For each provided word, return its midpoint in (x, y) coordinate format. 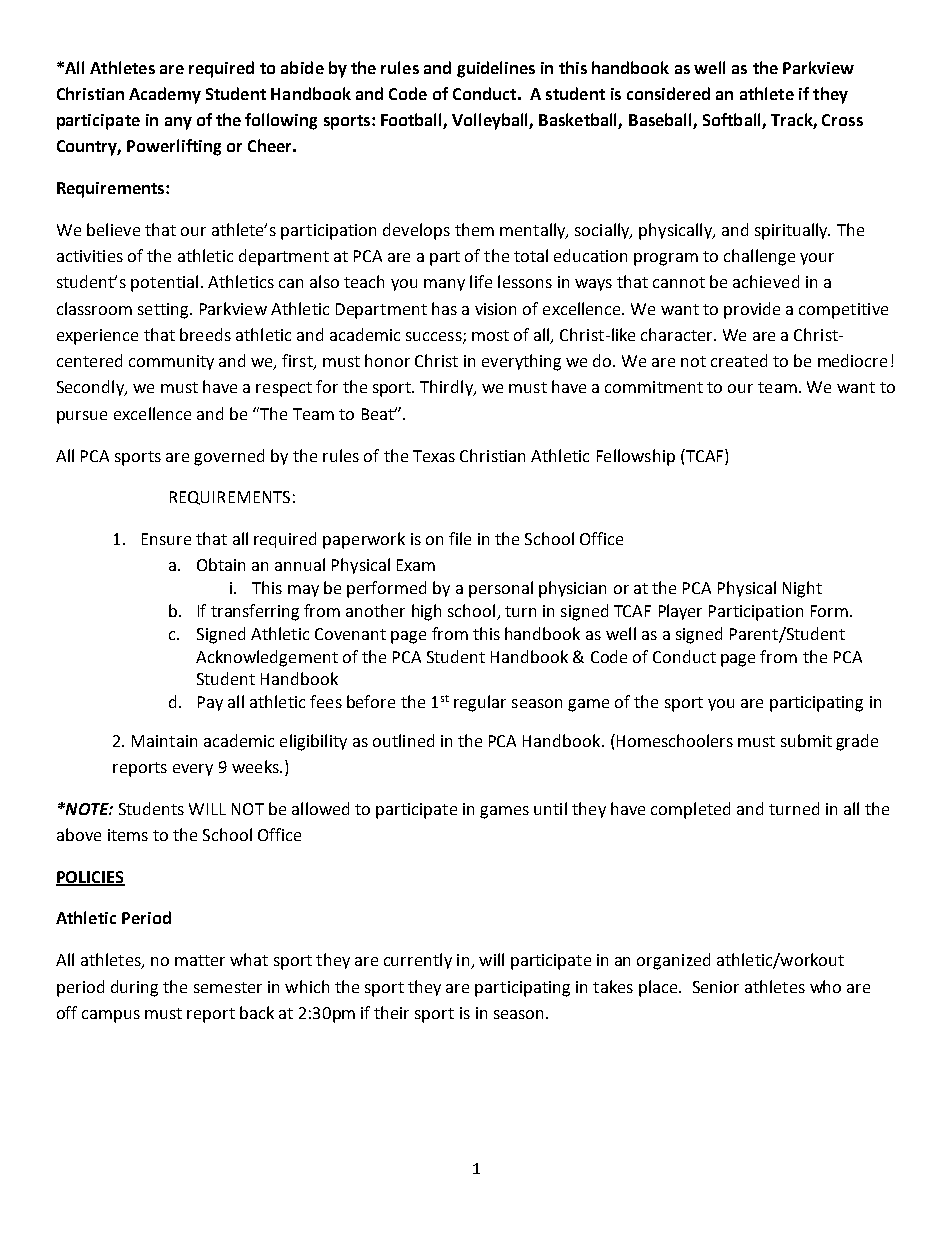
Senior (716, 987)
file (460, 538)
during (134, 988)
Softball (733, 121)
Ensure (166, 539)
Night (802, 589)
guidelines (496, 69)
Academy (165, 95)
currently (418, 961)
